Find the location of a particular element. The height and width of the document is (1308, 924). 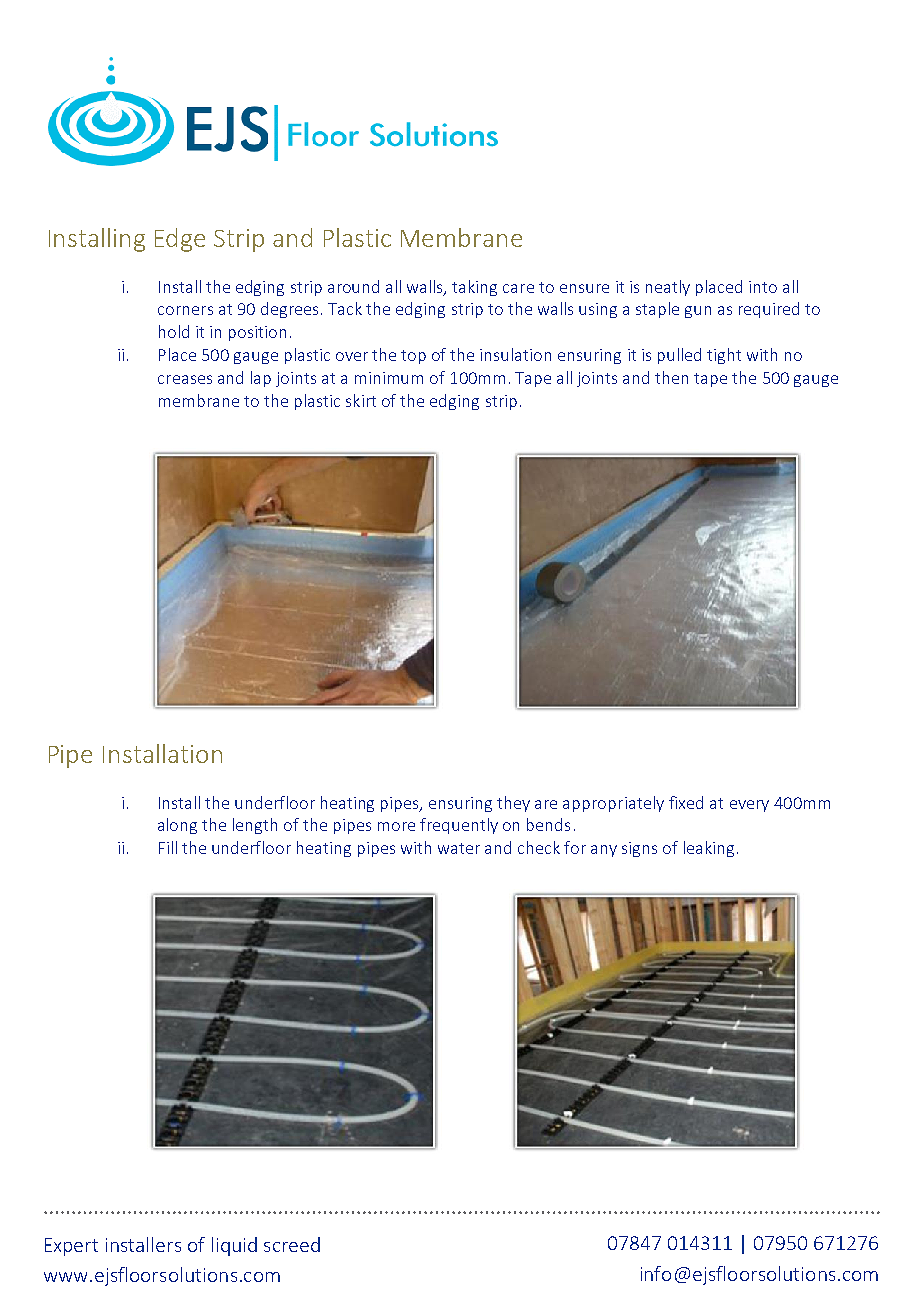

leaking is located at coordinates (709, 849).
